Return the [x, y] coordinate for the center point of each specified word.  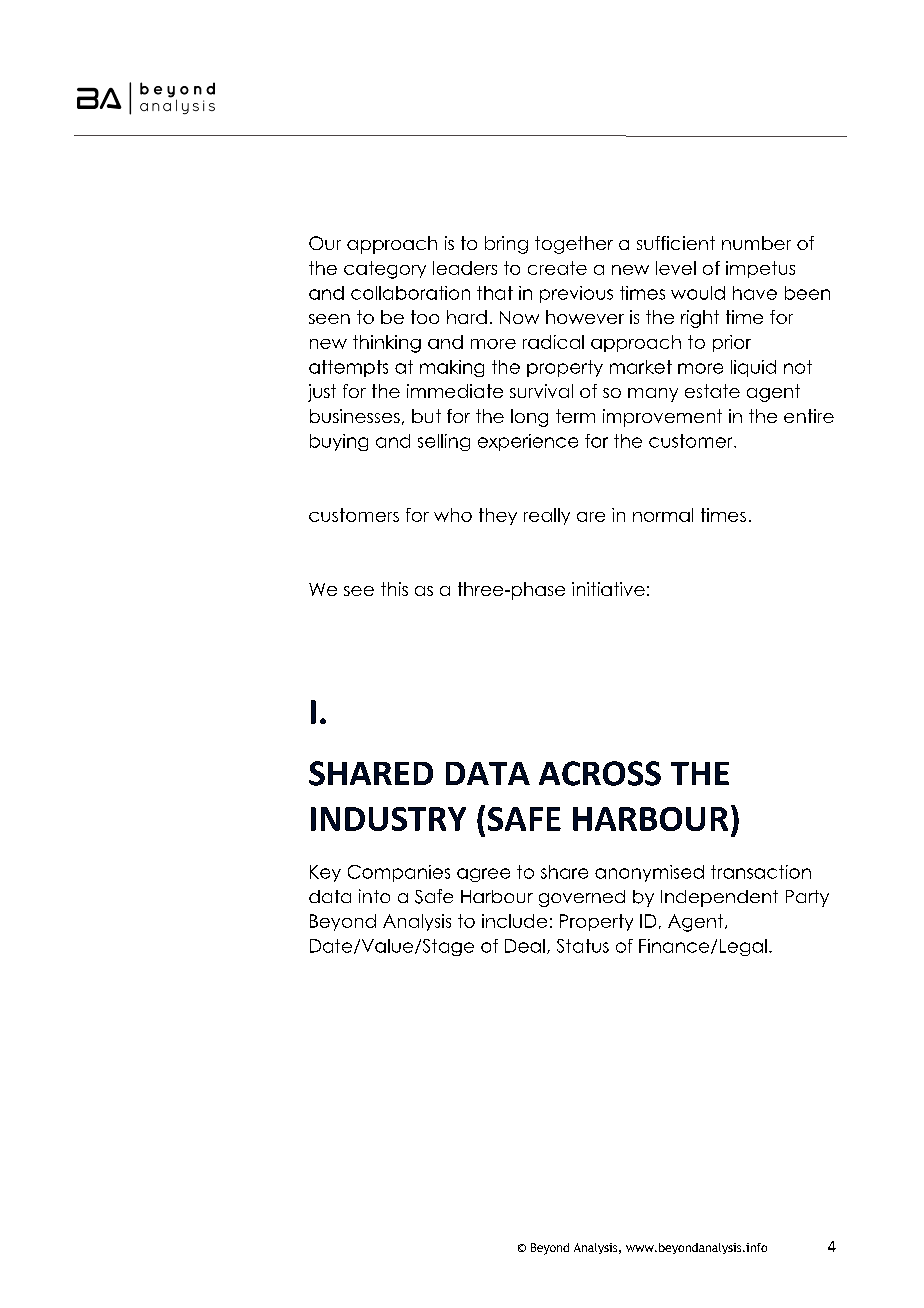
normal [663, 515]
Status [583, 946]
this [394, 589]
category [385, 270]
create [557, 268]
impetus [760, 269]
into [374, 896]
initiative [608, 589]
